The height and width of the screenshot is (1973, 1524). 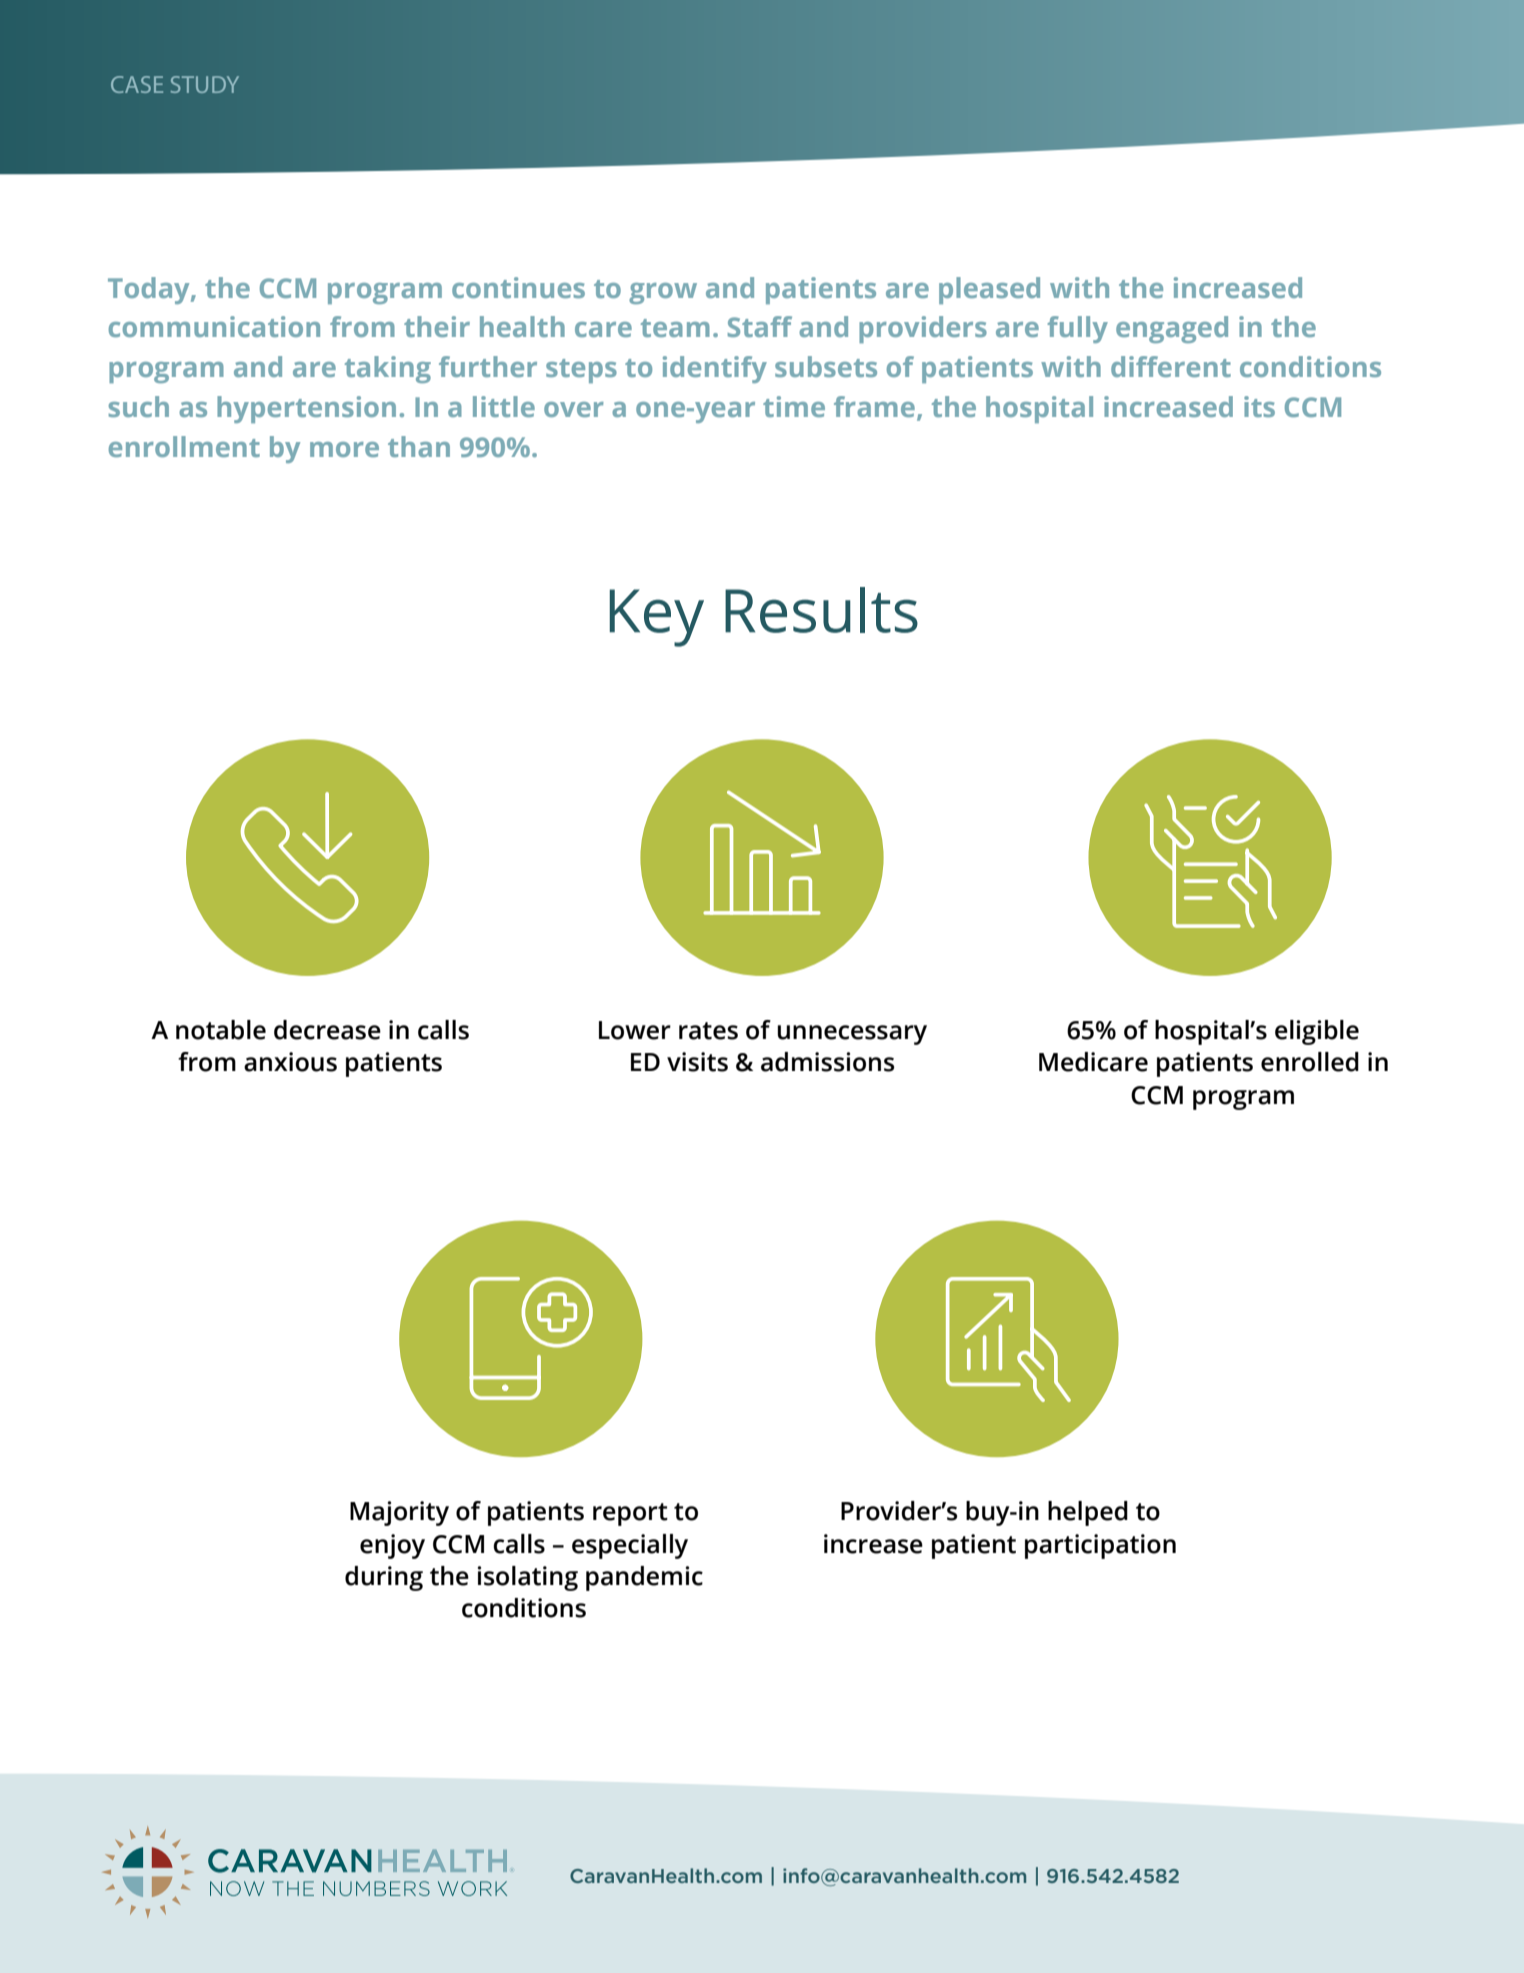 What do you see at coordinates (657, 618) in the screenshot?
I see `Key` at bounding box center [657, 618].
